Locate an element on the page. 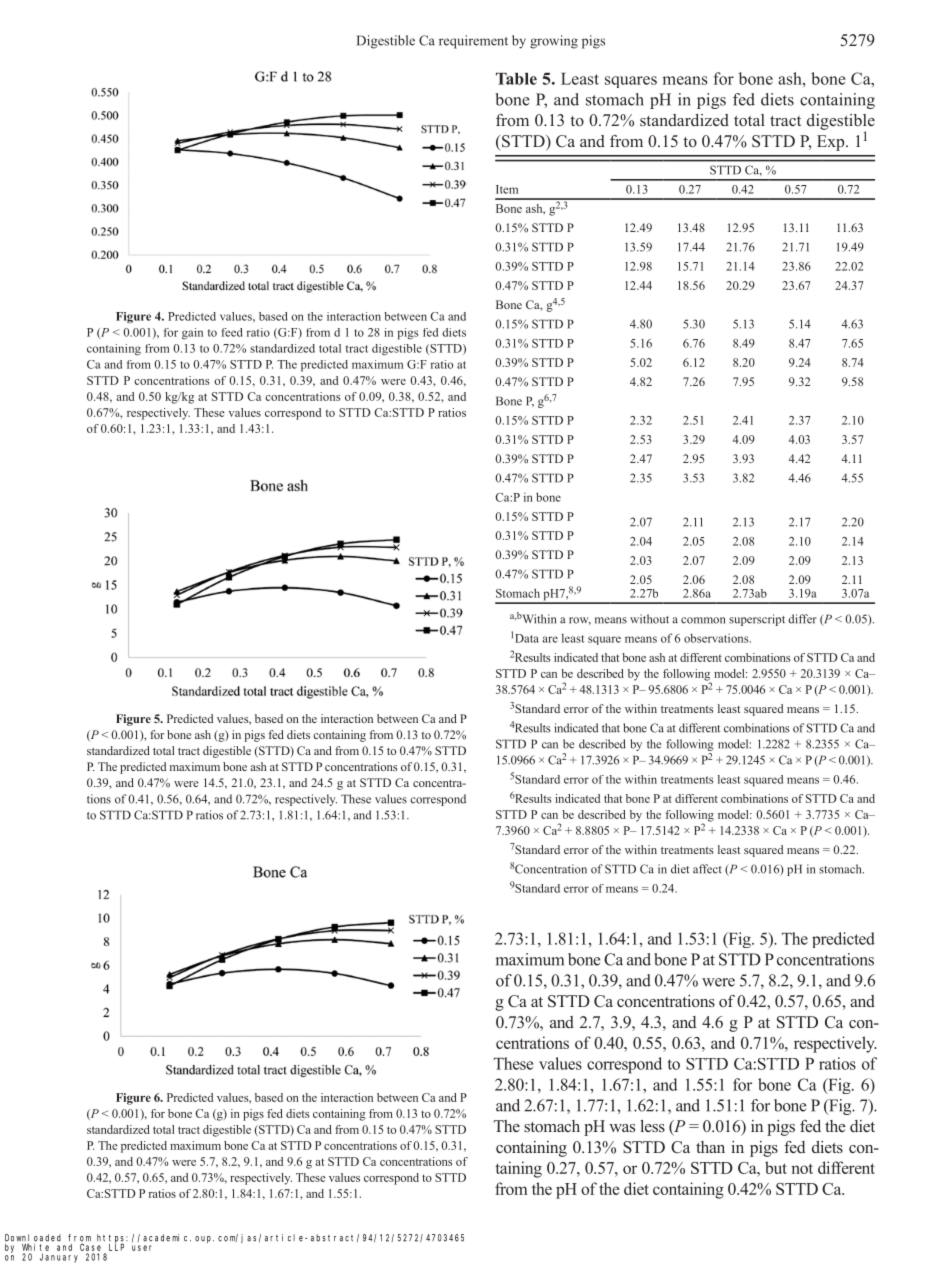 Image resolution: width=952 pixels, height=1270 pixels. Exp is located at coordinates (832, 143).
